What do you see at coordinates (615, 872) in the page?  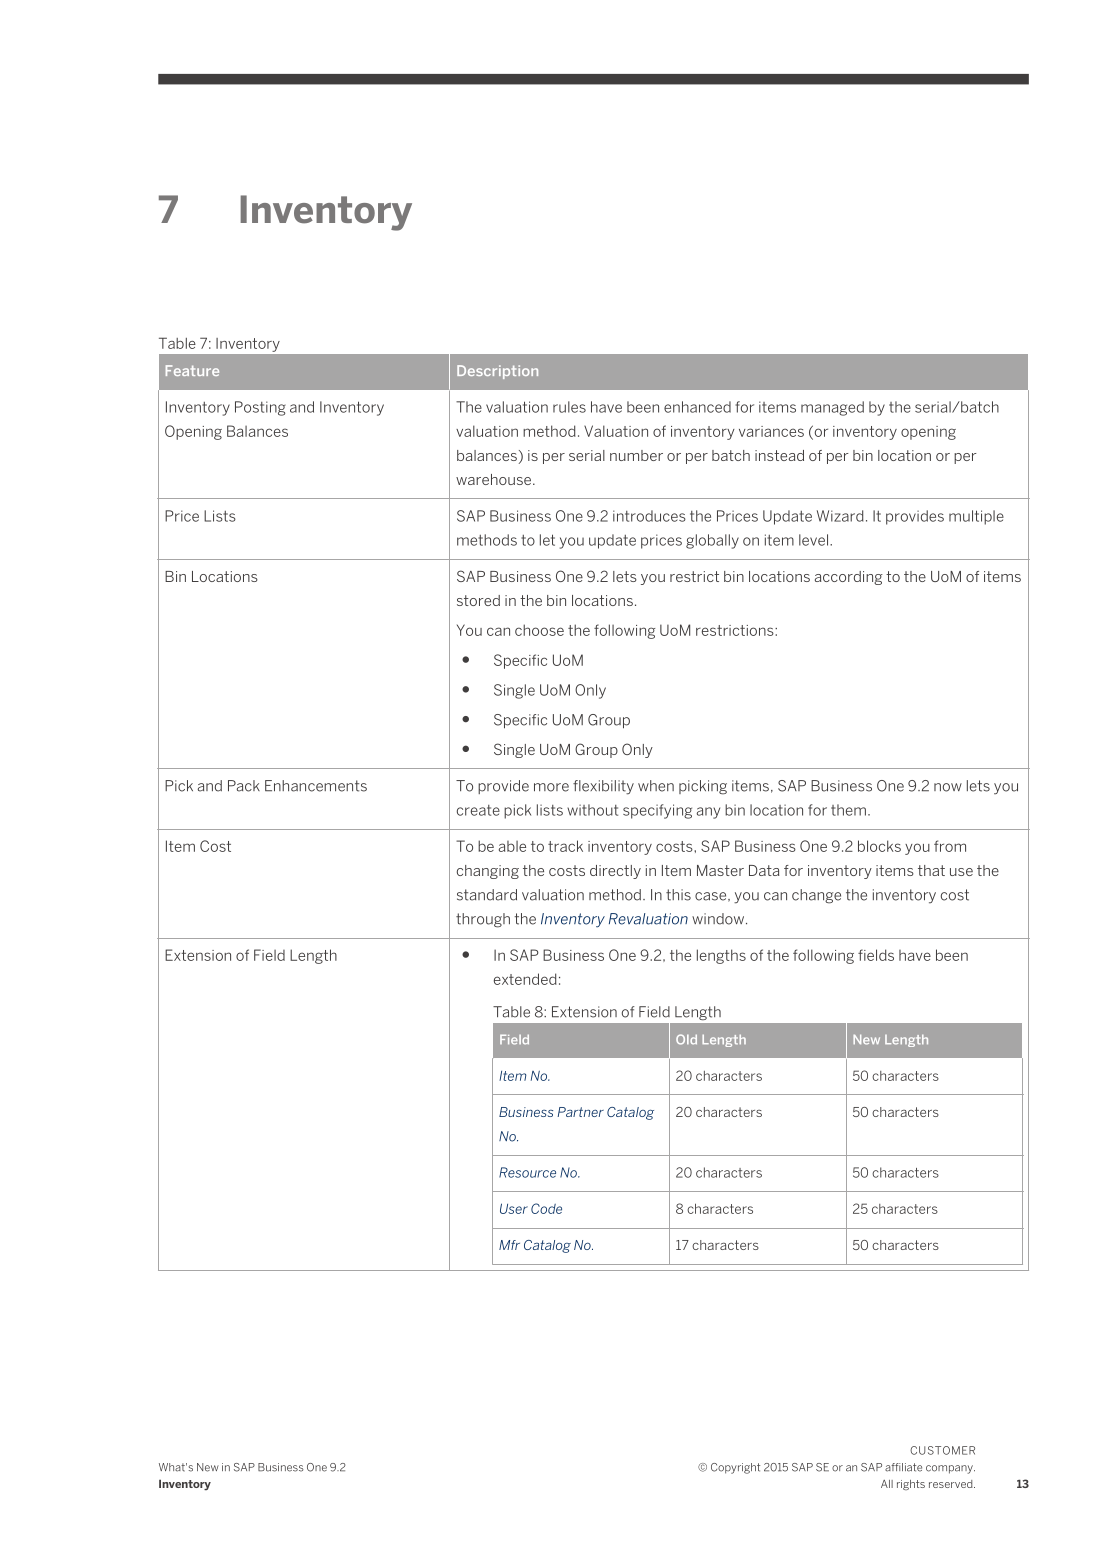 I see `directly` at bounding box center [615, 872].
